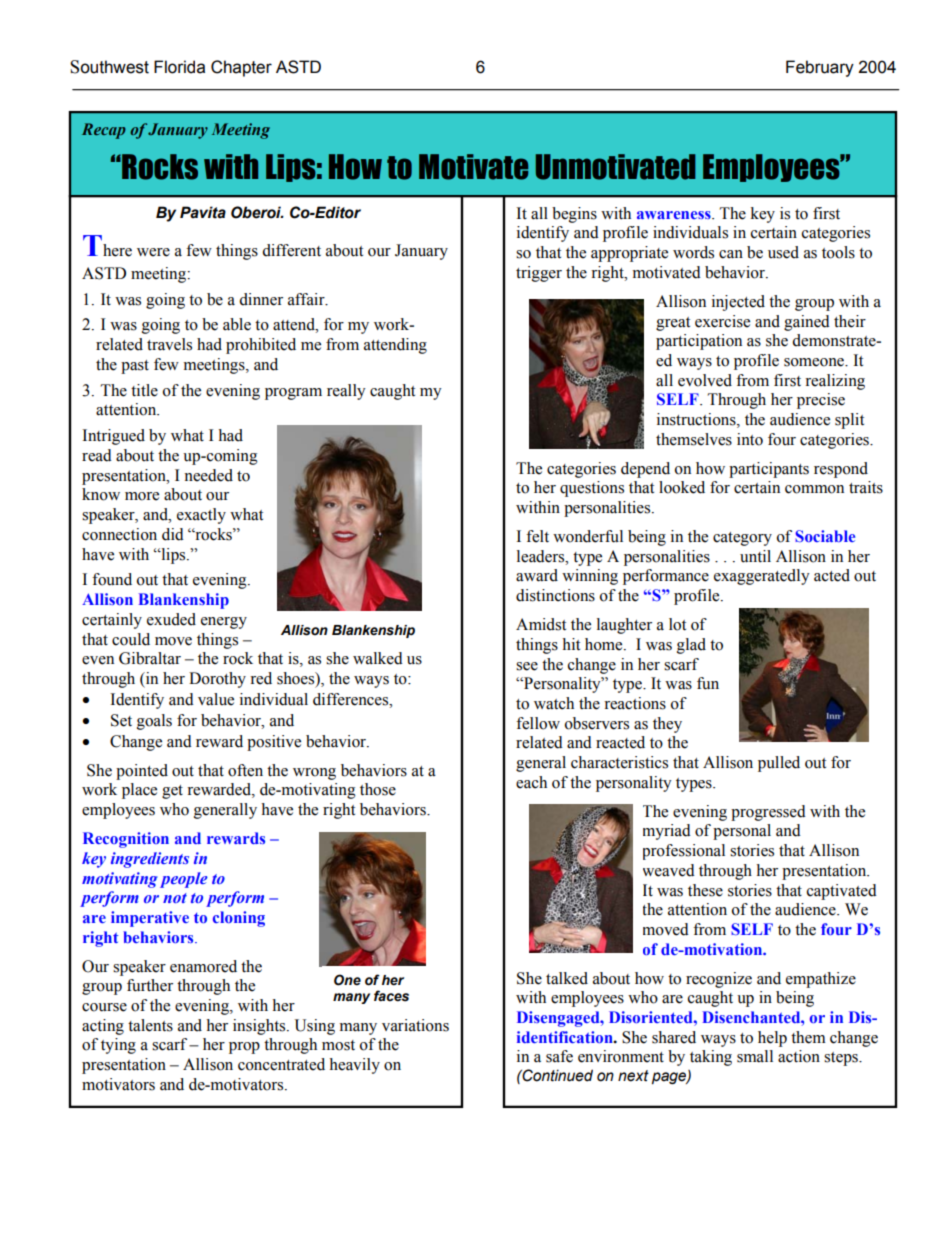 Image resolution: width=952 pixels, height=1233 pixels. I want to click on did, so click(173, 534).
